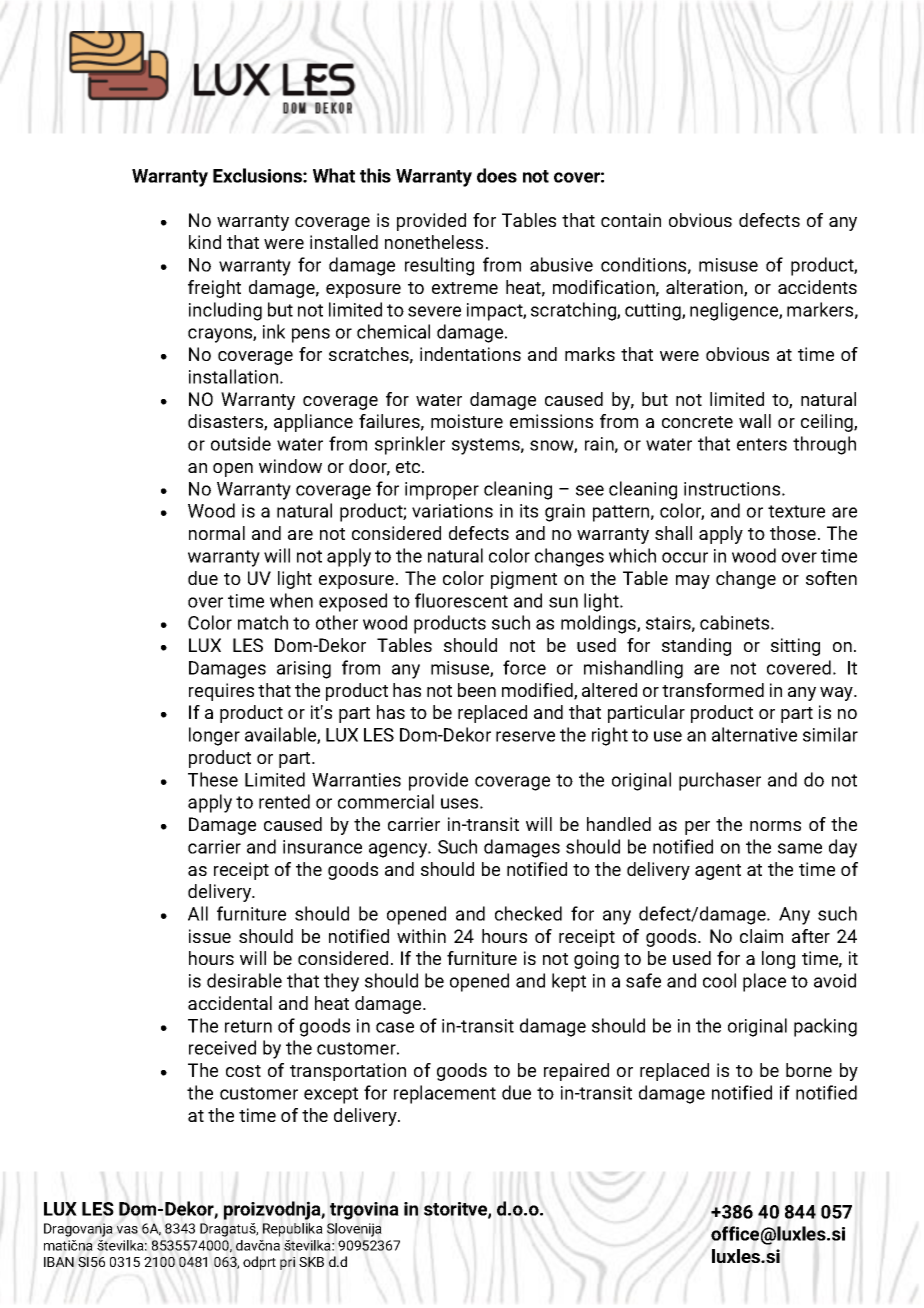  I want to click on been, so click(477, 690).
